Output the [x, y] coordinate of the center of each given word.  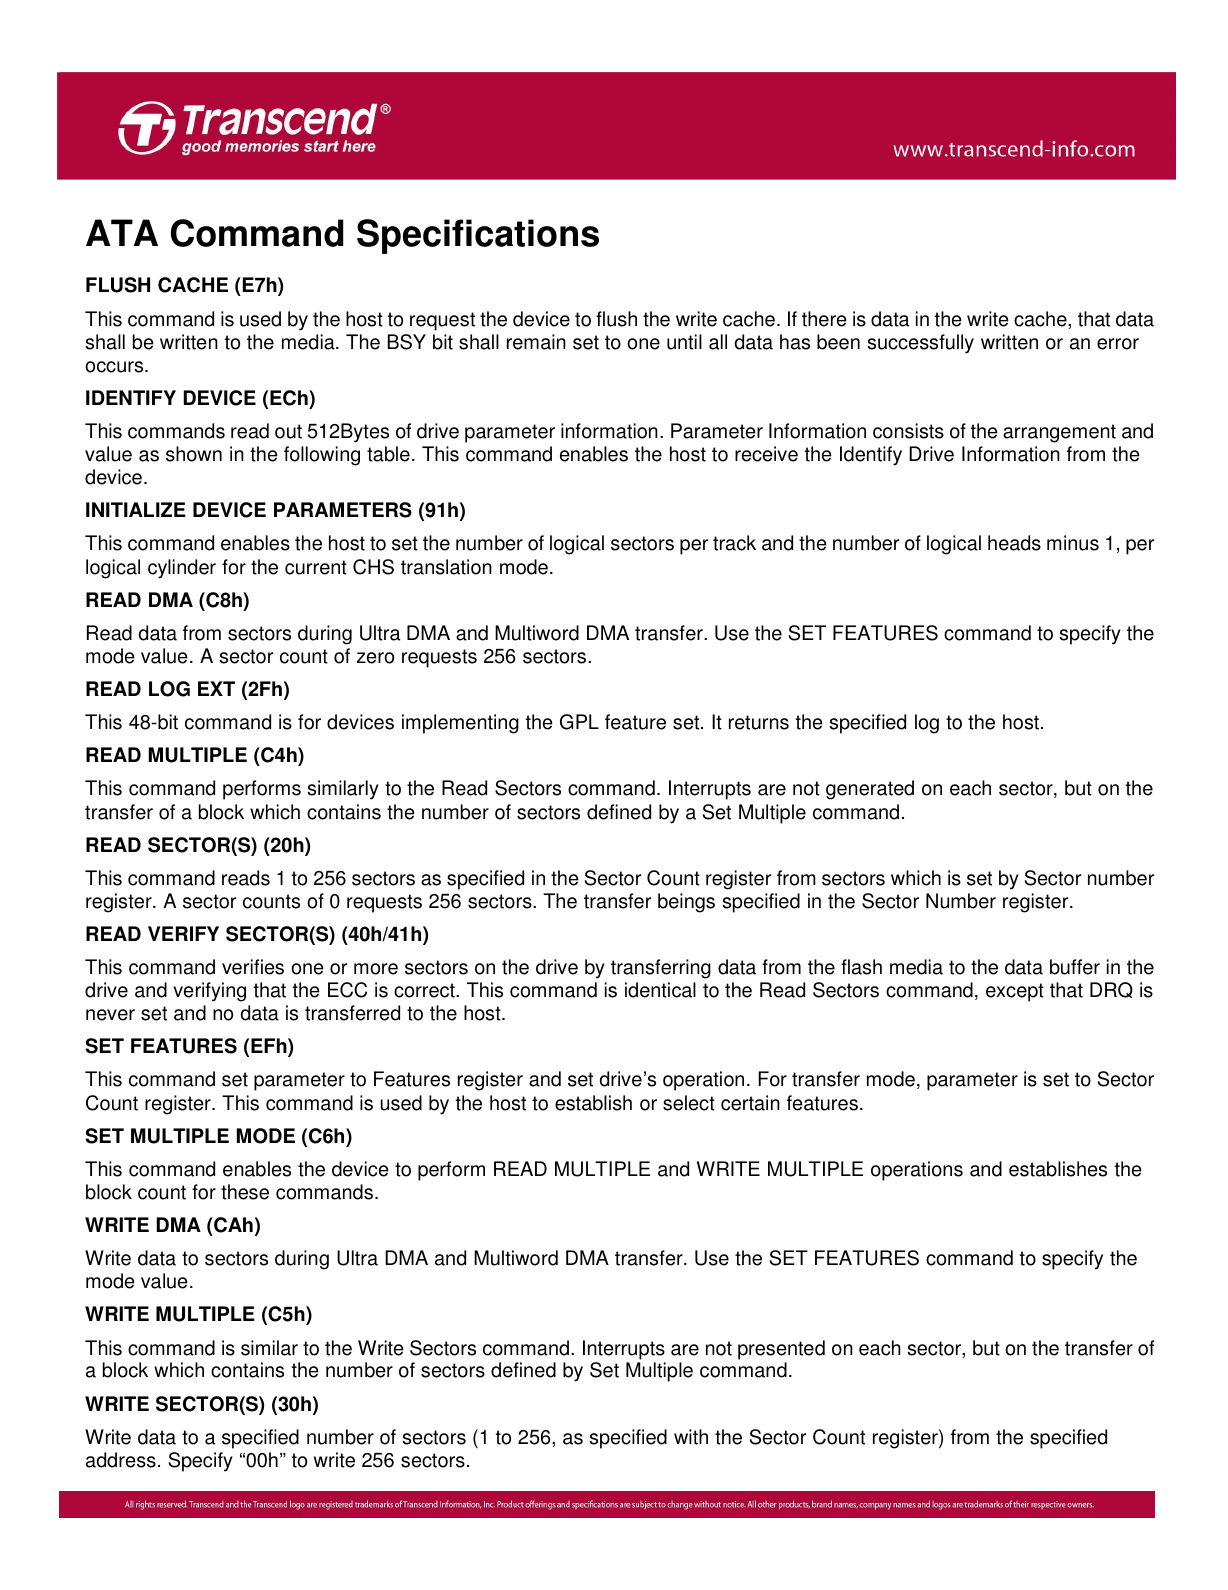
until [684, 342]
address [121, 1460]
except [1015, 992]
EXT [216, 688]
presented [781, 1350]
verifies [253, 967]
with [691, 1437]
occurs [115, 367]
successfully [920, 344]
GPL [579, 722]
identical [660, 990]
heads [1014, 543]
